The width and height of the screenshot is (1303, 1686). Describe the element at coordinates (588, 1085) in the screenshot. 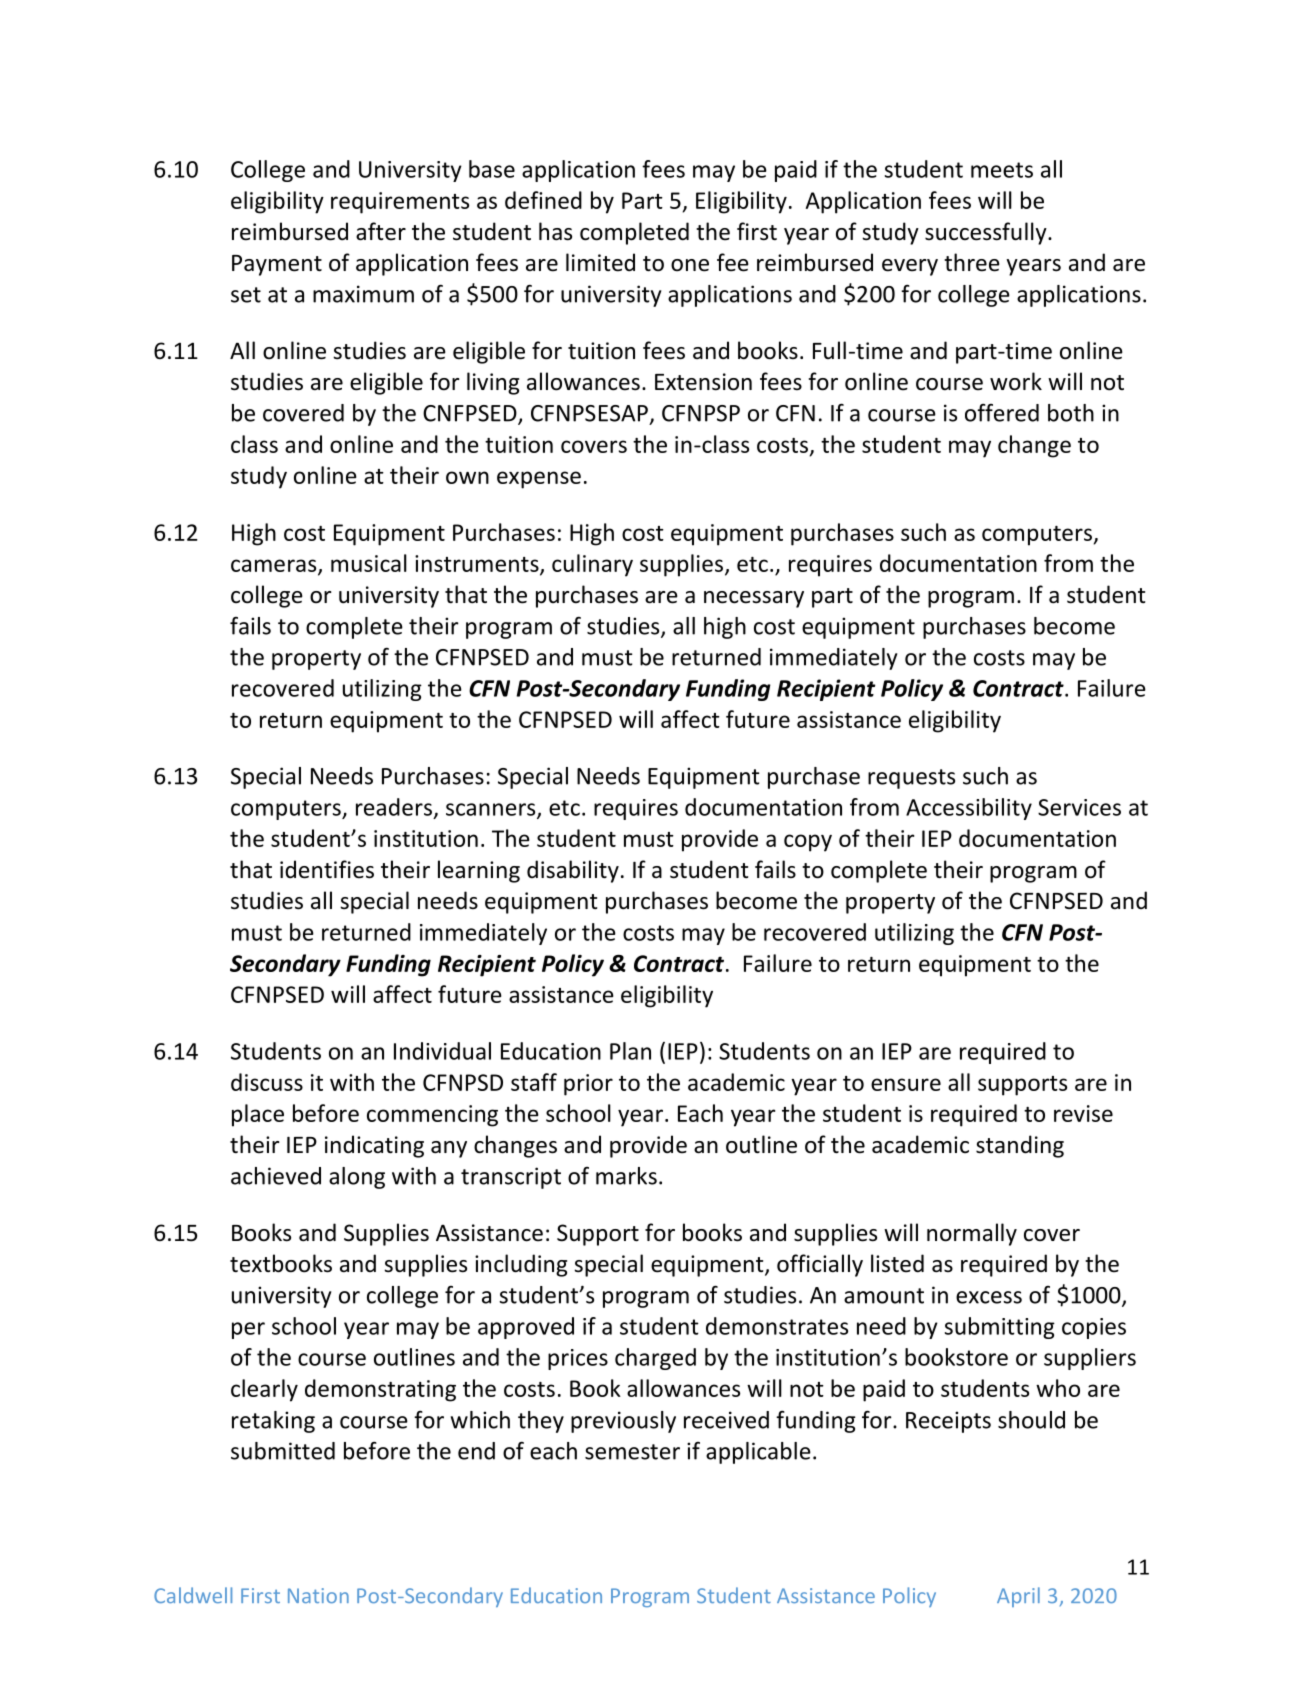

I see `prior` at that location.
